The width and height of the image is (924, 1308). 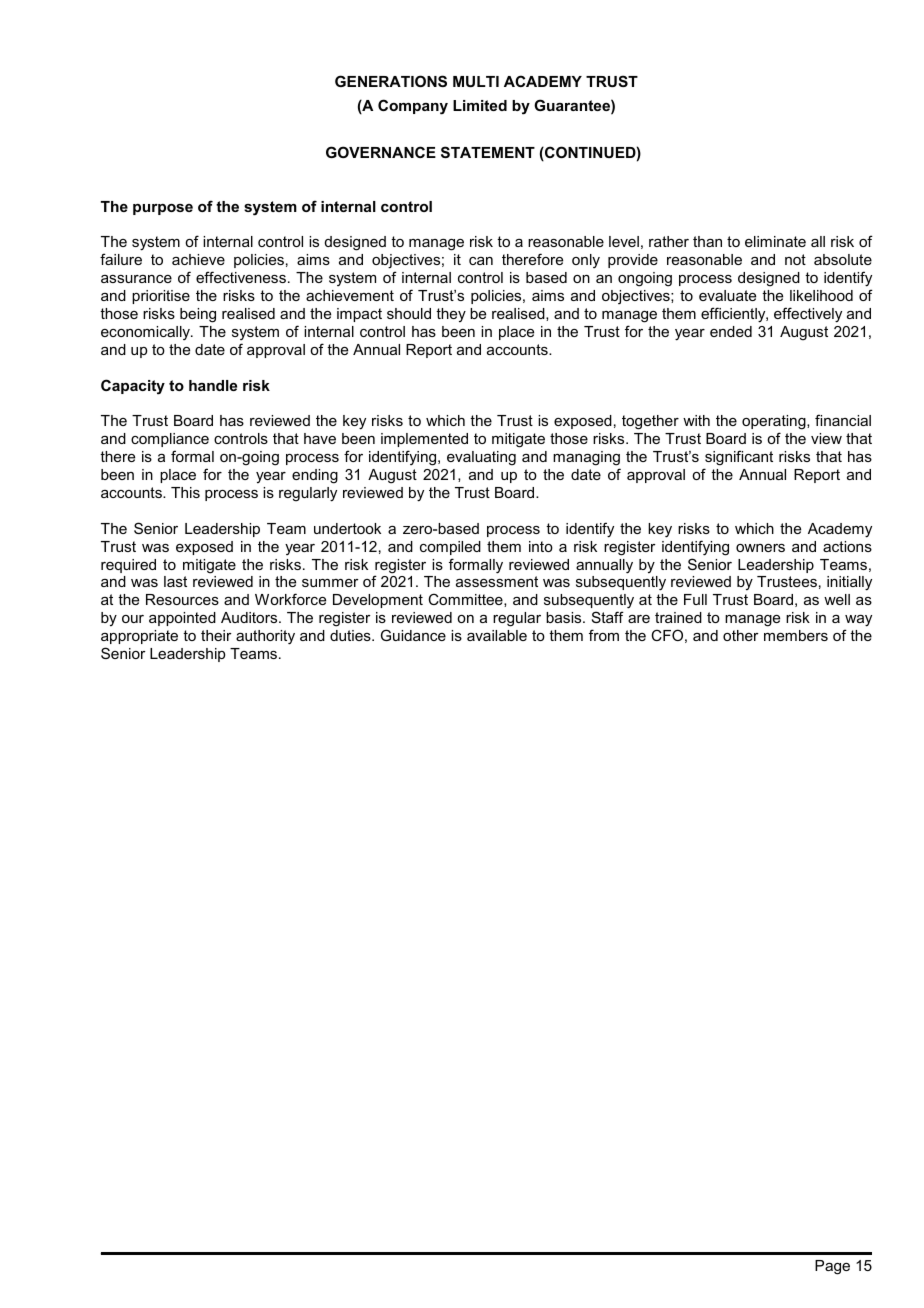 What do you see at coordinates (775, 241) in the image?
I see `eliminate` at bounding box center [775, 241].
